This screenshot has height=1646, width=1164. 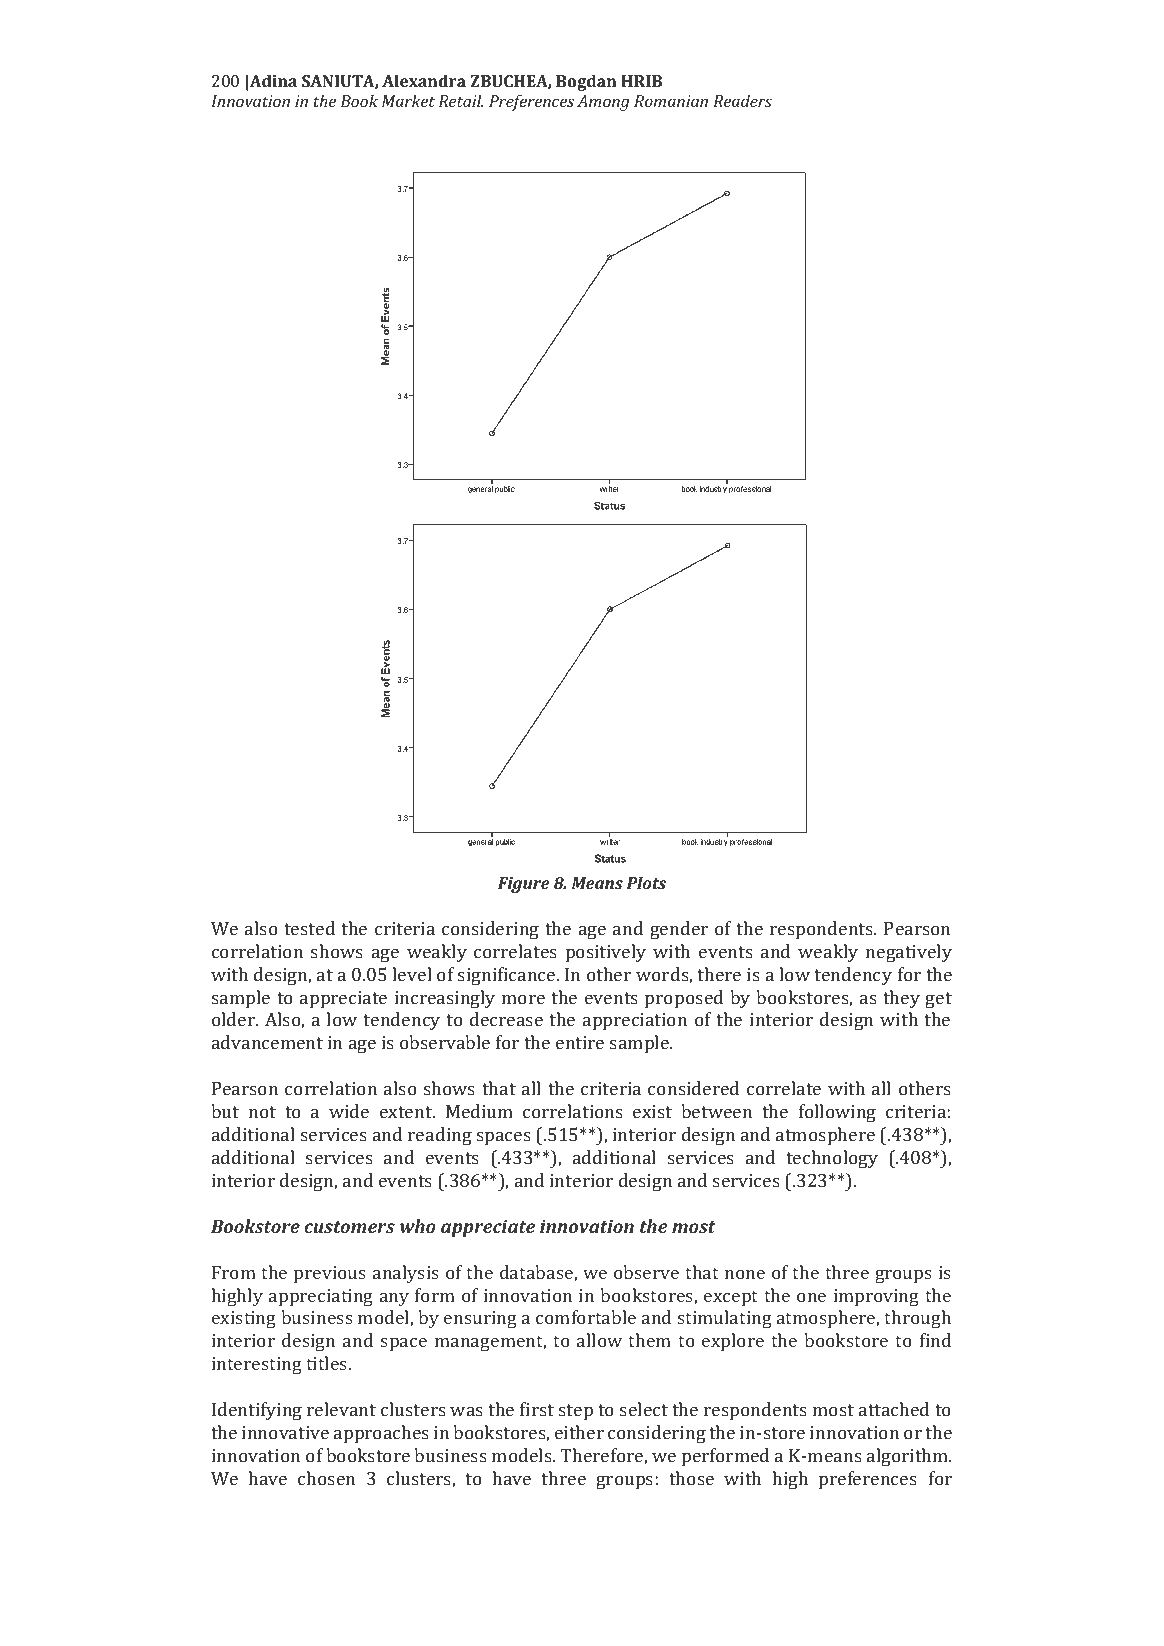 What do you see at coordinates (742, 100) in the screenshot?
I see `Readers` at bounding box center [742, 100].
